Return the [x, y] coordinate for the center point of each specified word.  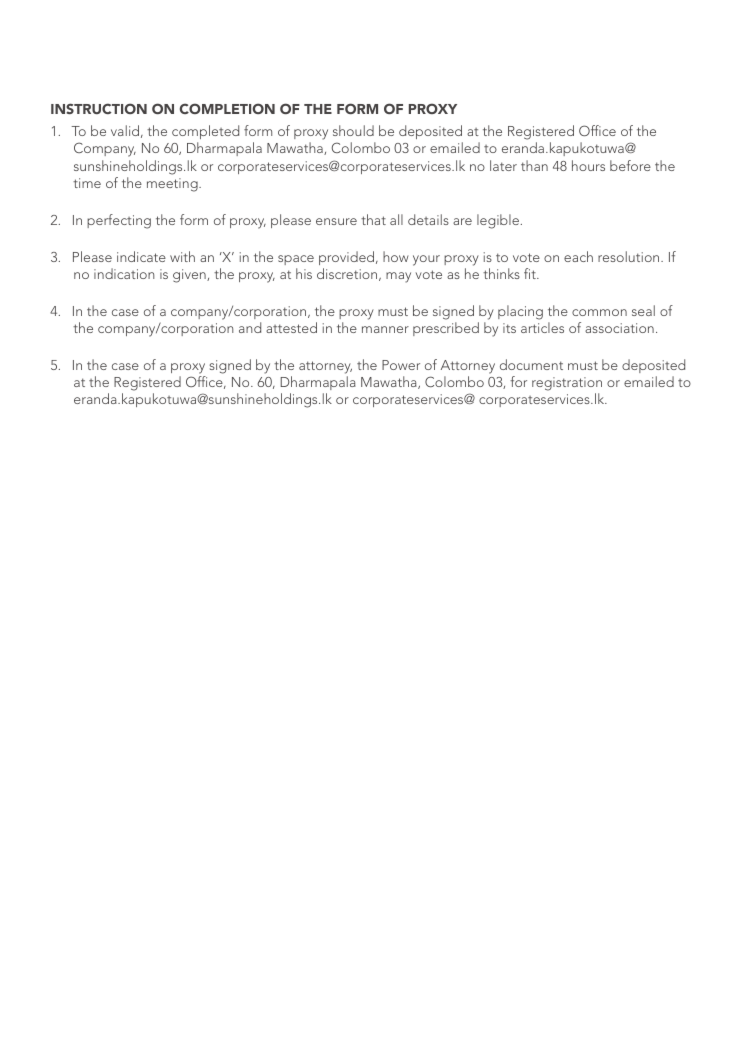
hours [588, 165]
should [353, 130]
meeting [173, 185]
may [398, 277]
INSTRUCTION [99, 108]
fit [531, 273]
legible [498, 221]
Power [401, 365]
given [190, 276]
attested [291, 327]
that [373, 219]
